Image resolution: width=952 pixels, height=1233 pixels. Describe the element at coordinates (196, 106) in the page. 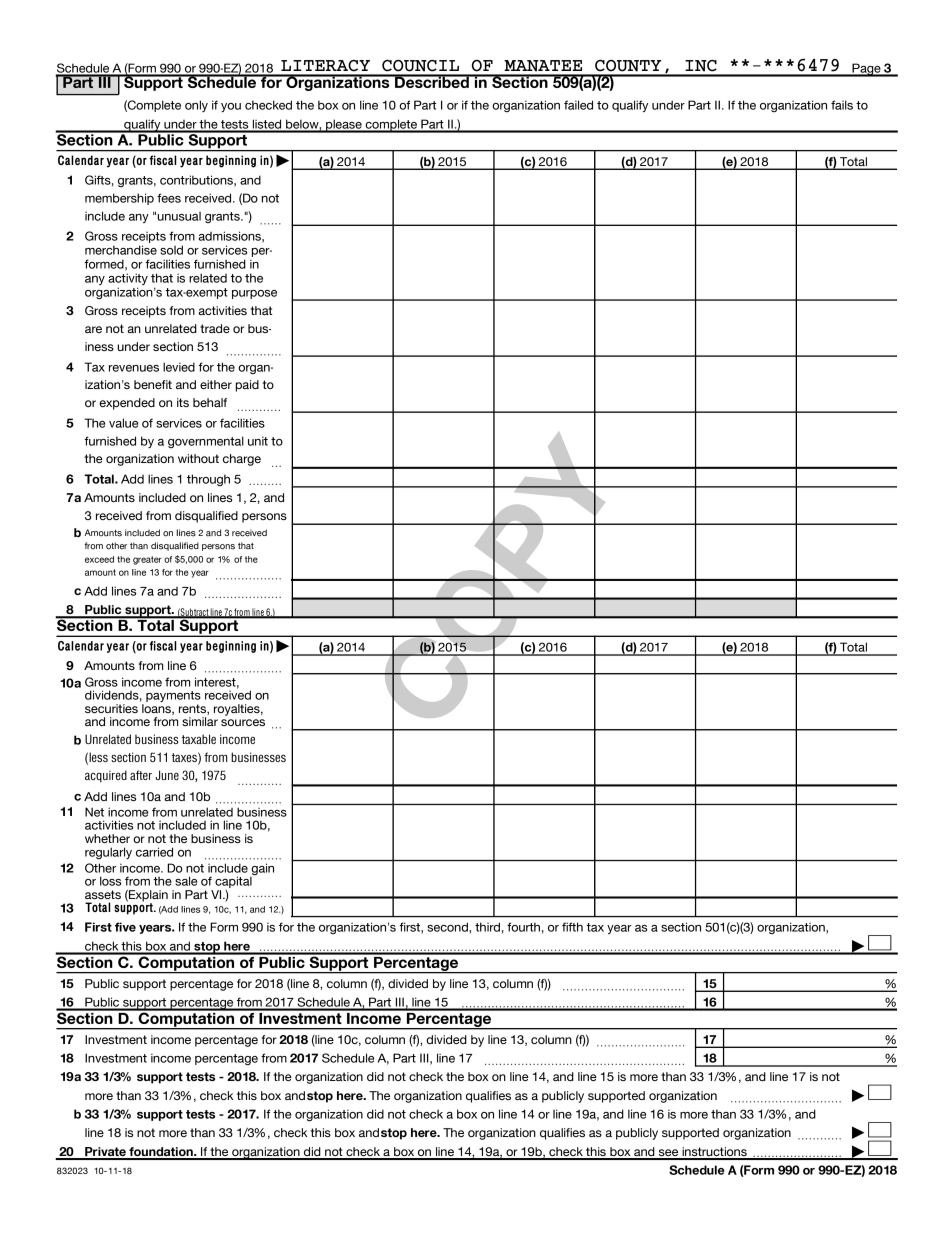

I see `only` at that location.
